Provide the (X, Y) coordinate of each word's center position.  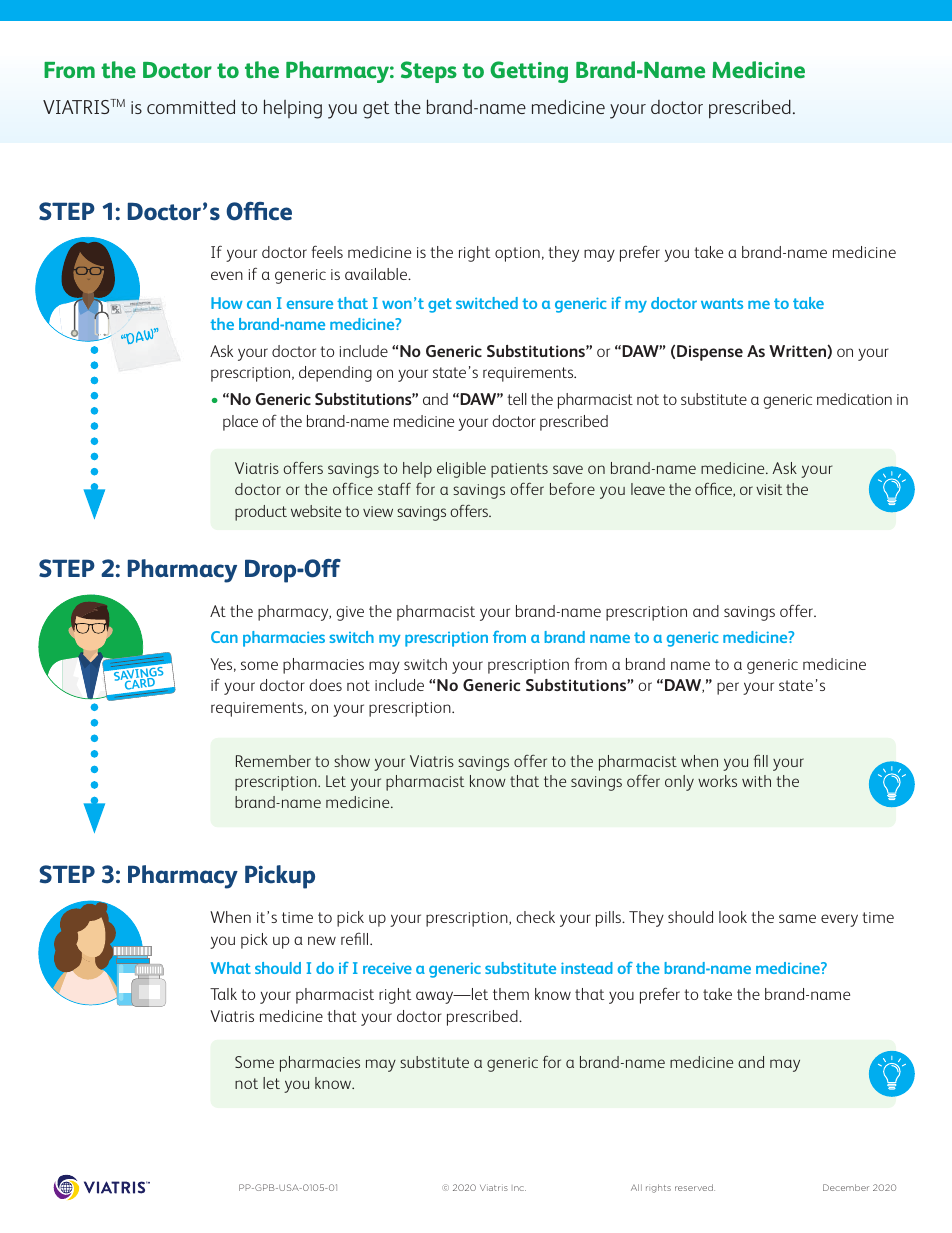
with (756, 781)
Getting (529, 72)
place (240, 423)
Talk (223, 994)
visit (769, 489)
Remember (273, 761)
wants (722, 303)
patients (519, 470)
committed (191, 106)
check (535, 917)
